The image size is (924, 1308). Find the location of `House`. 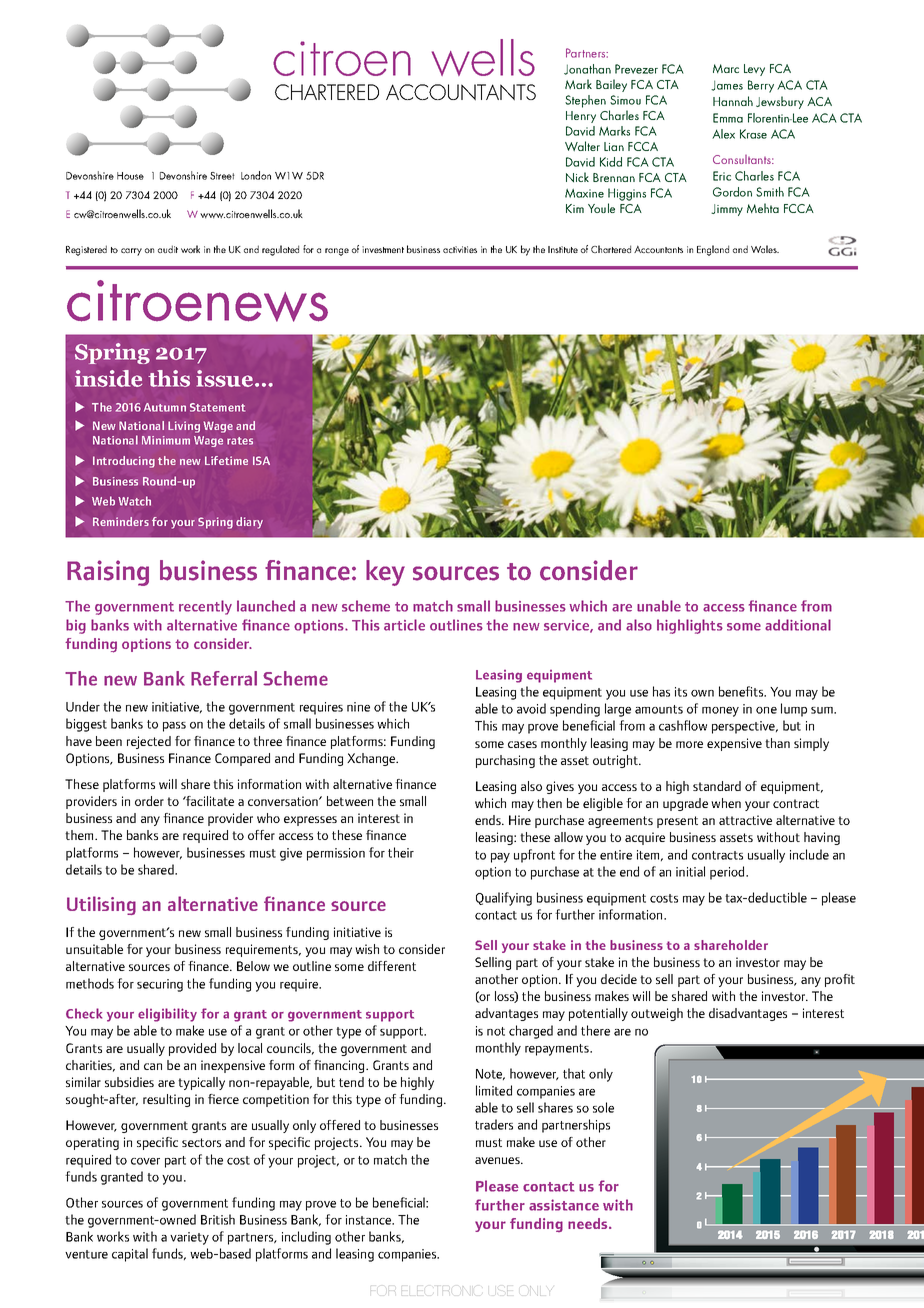

House is located at coordinates (130, 176).
